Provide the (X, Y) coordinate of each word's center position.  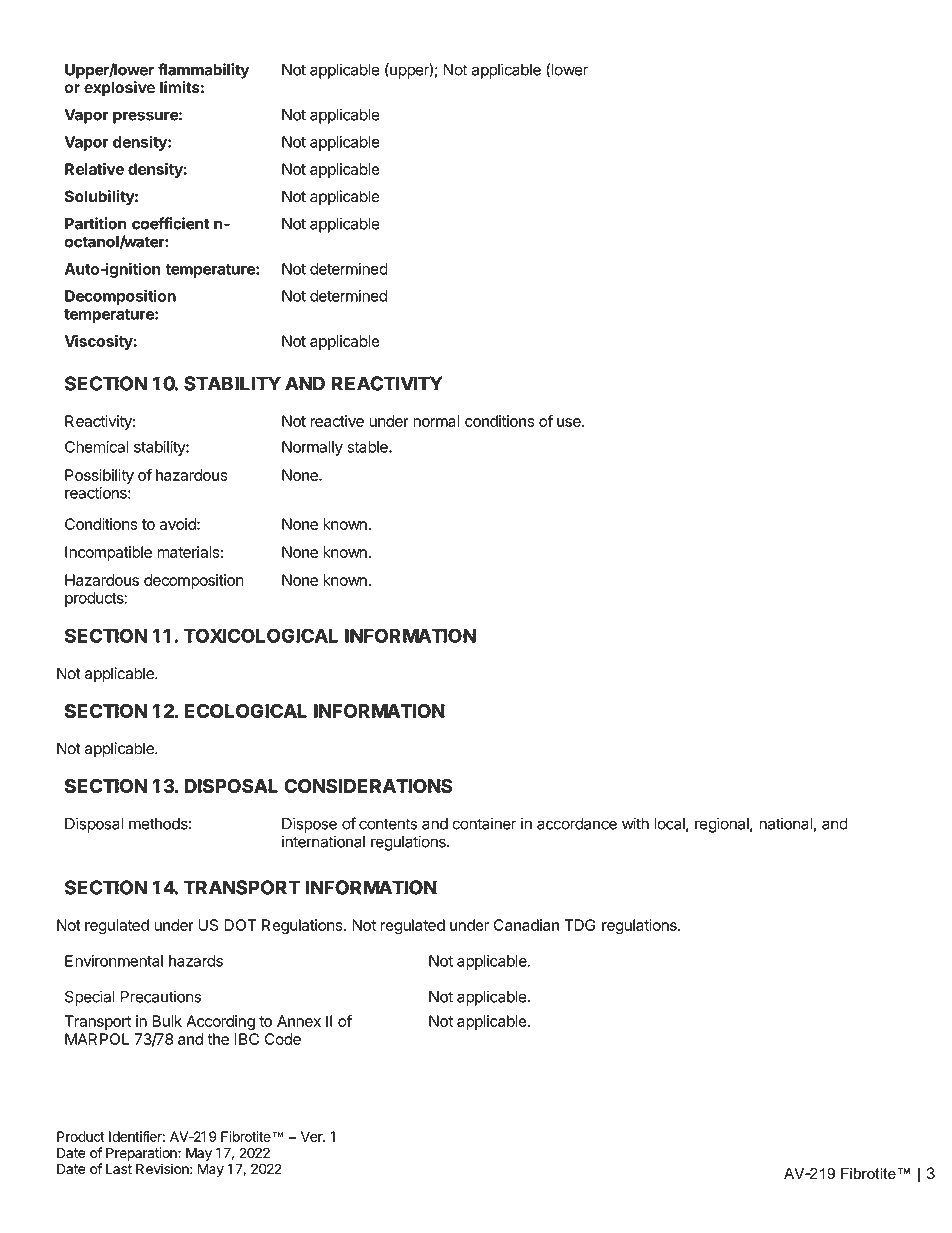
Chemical (96, 447)
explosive (119, 89)
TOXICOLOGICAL (261, 635)
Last (119, 1169)
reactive (337, 421)
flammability (203, 71)
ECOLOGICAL (246, 711)
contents (388, 824)
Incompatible (108, 553)
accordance (577, 824)
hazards (196, 961)
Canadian (526, 925)
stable (368, 447)
